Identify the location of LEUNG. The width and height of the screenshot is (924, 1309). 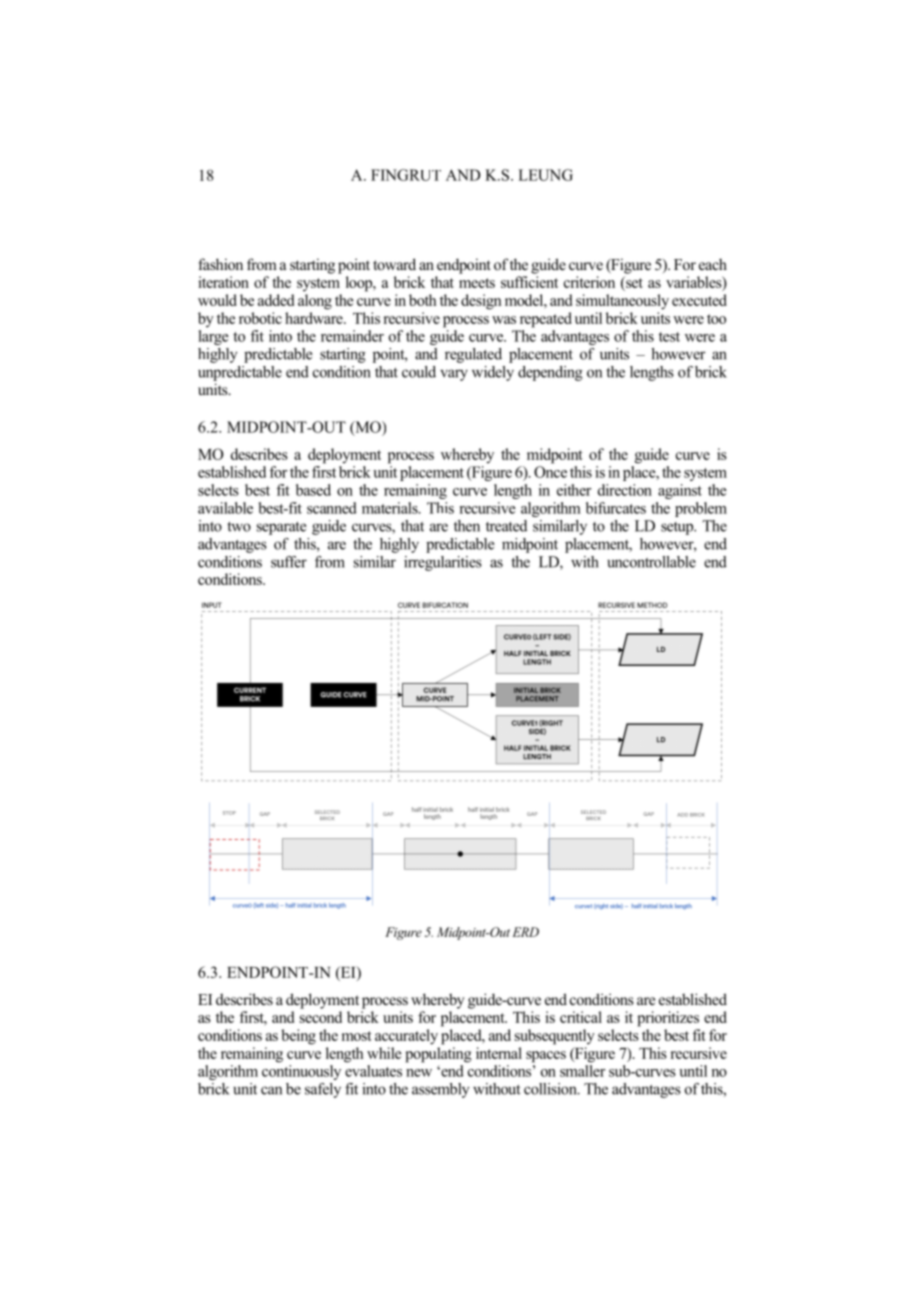
(545, 175).
